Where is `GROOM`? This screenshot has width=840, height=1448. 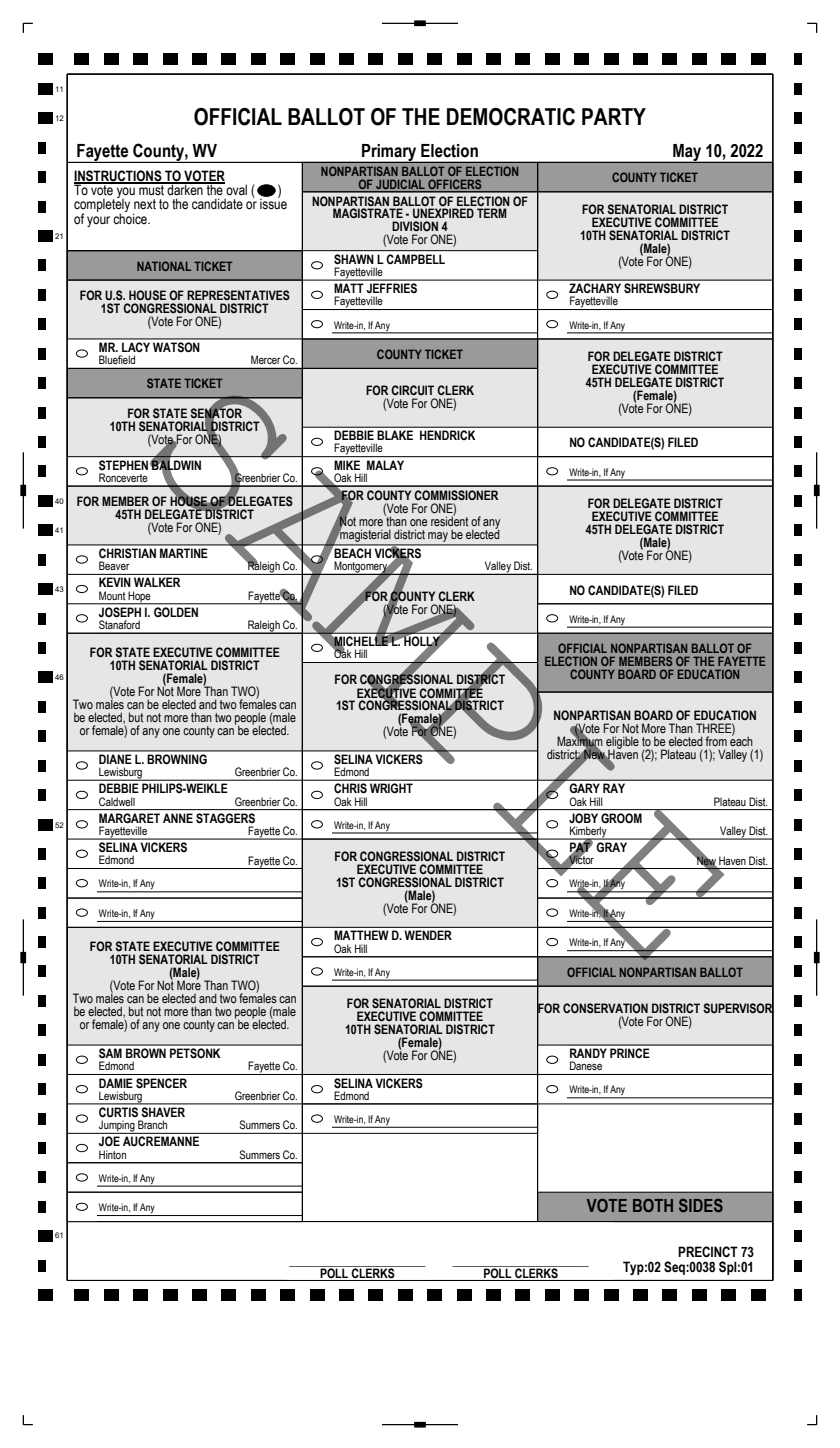
GROOM is located at coordinates (621, 818).
